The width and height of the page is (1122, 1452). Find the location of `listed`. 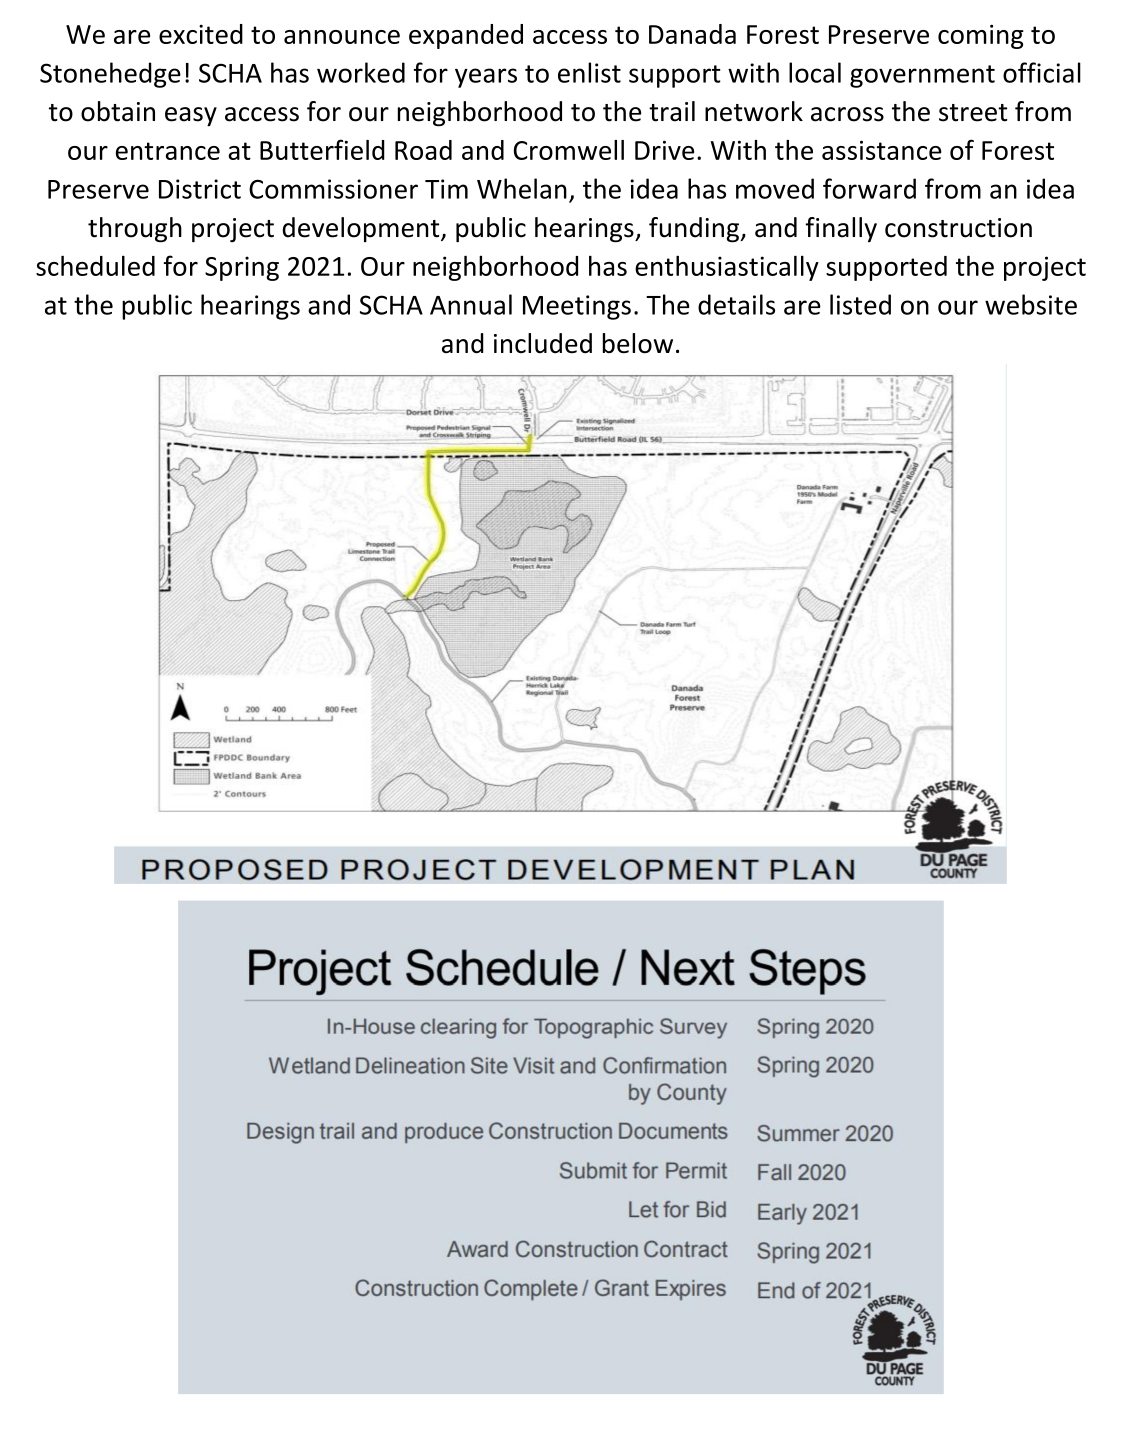

listed is located at coordinates (860, 304).
